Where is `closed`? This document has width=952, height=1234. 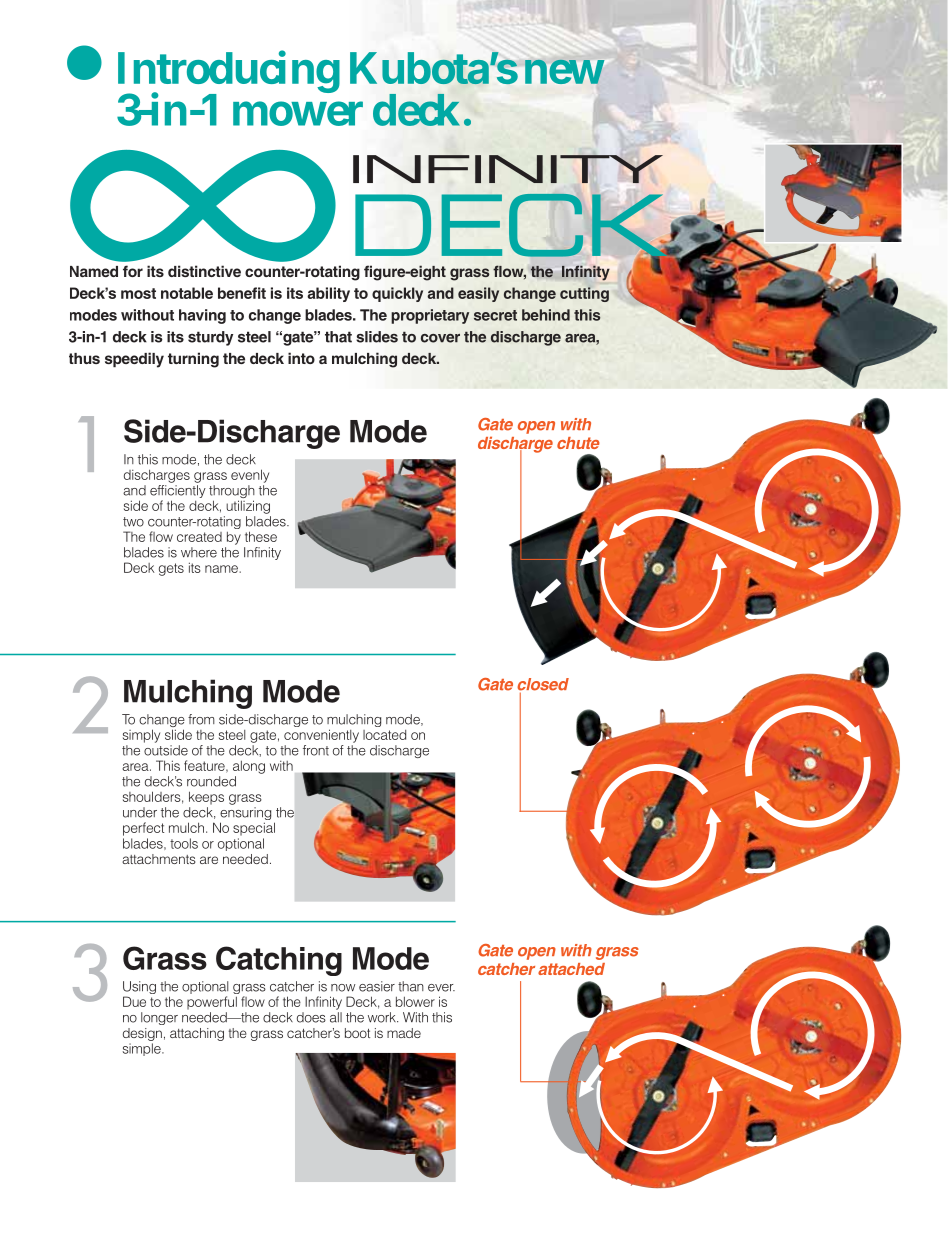 closed is located at coordinates (543, 685).
